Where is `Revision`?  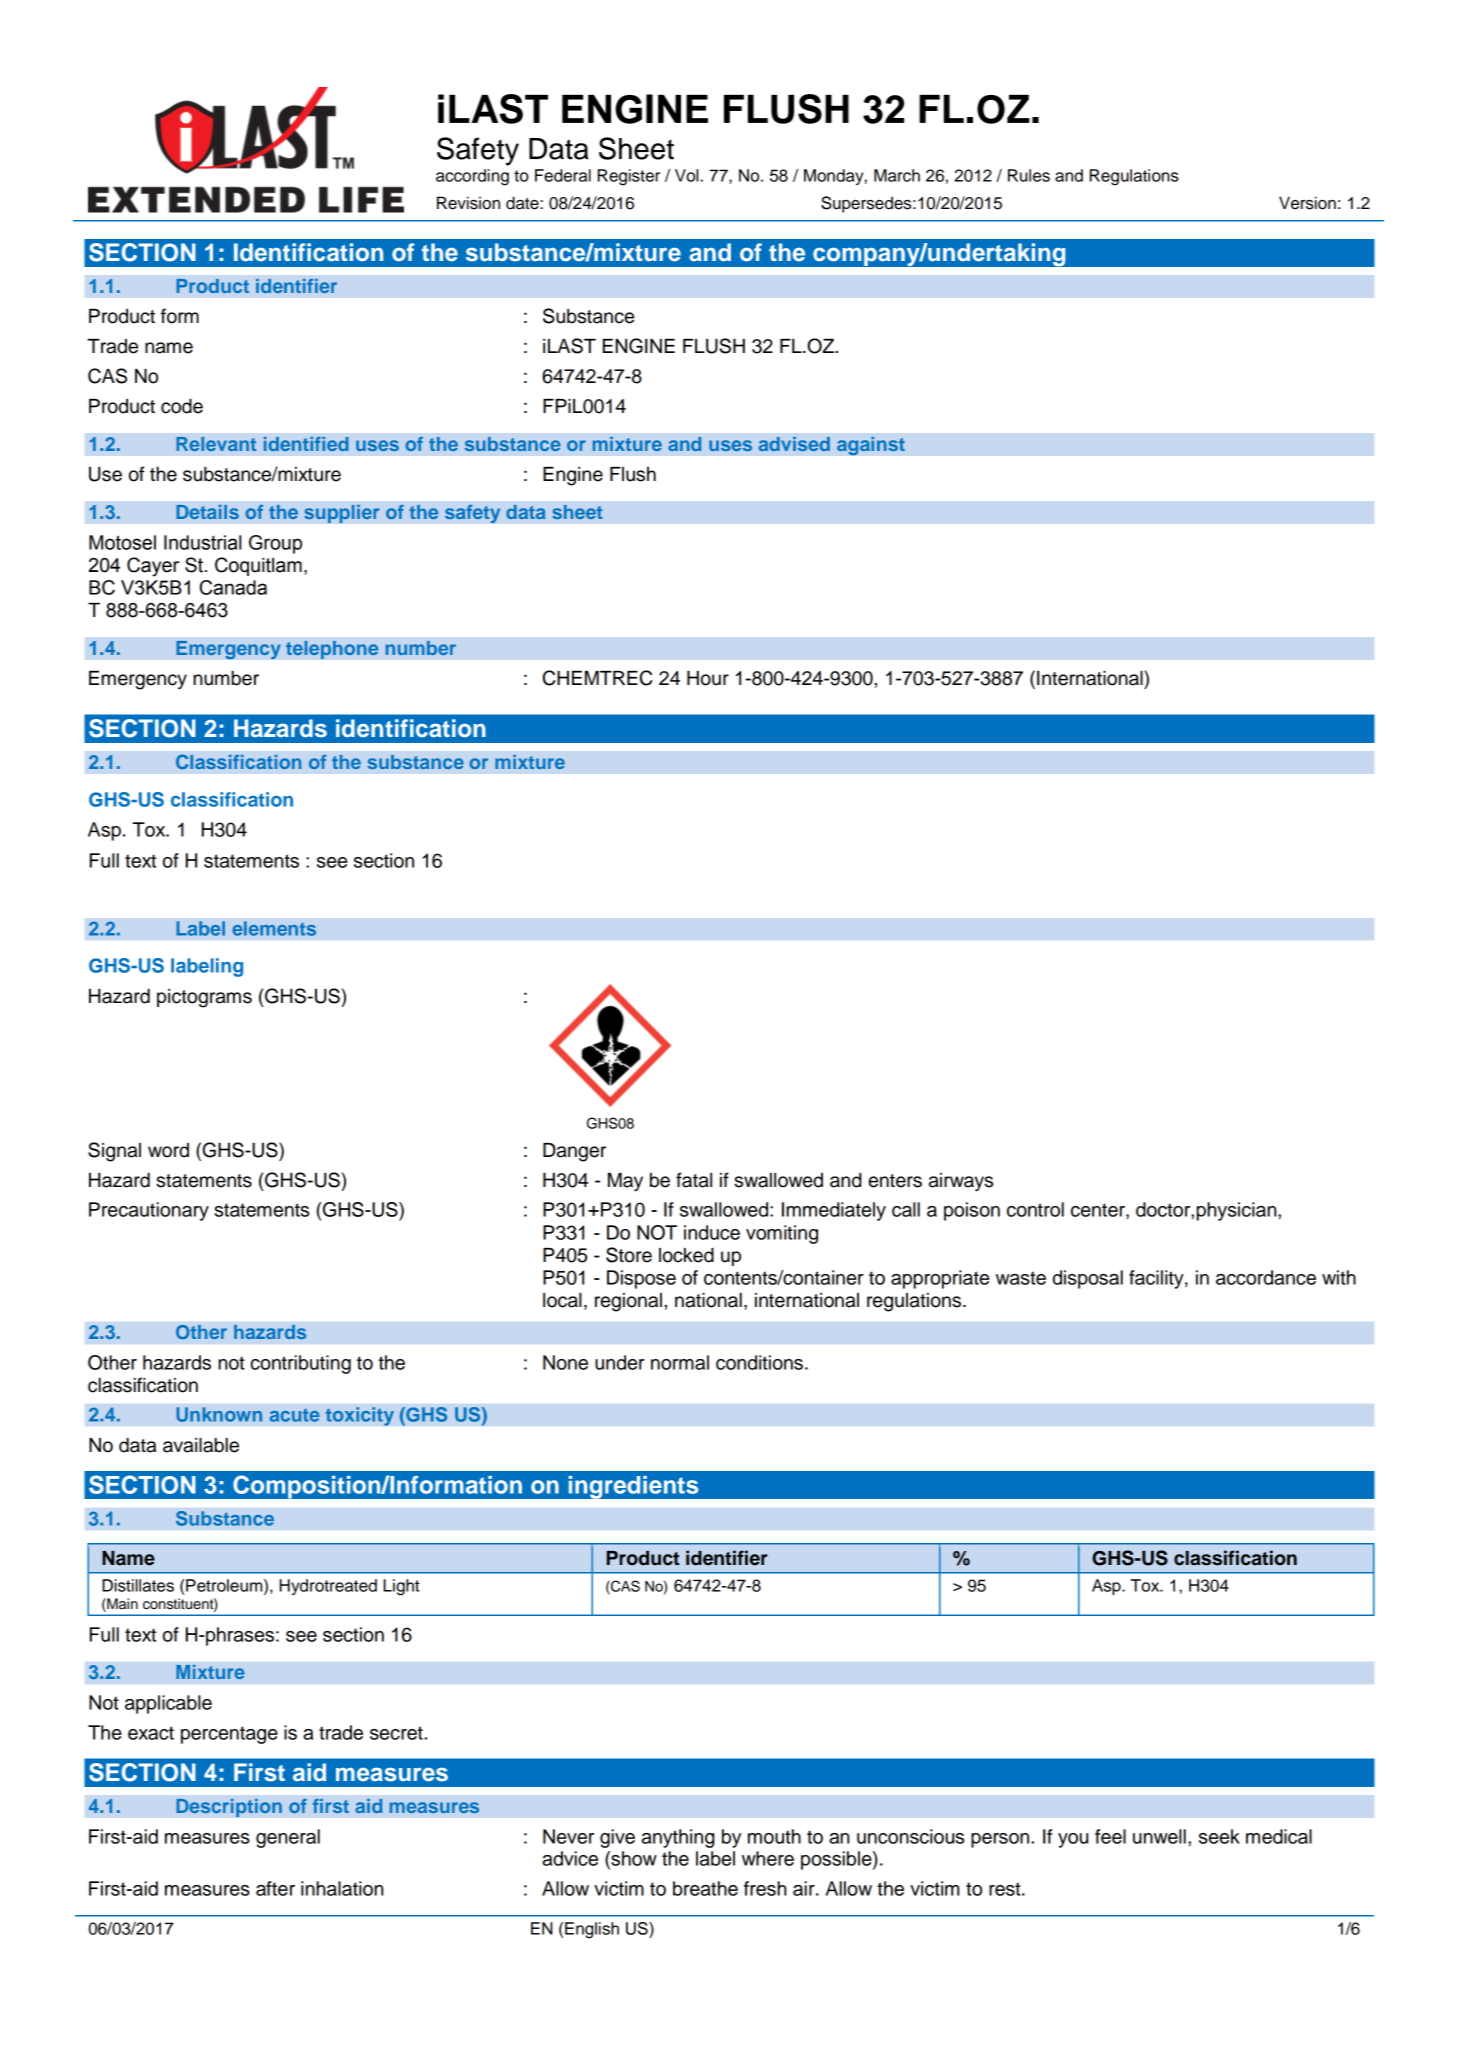
Revision is located at coordinates (468, 203).
